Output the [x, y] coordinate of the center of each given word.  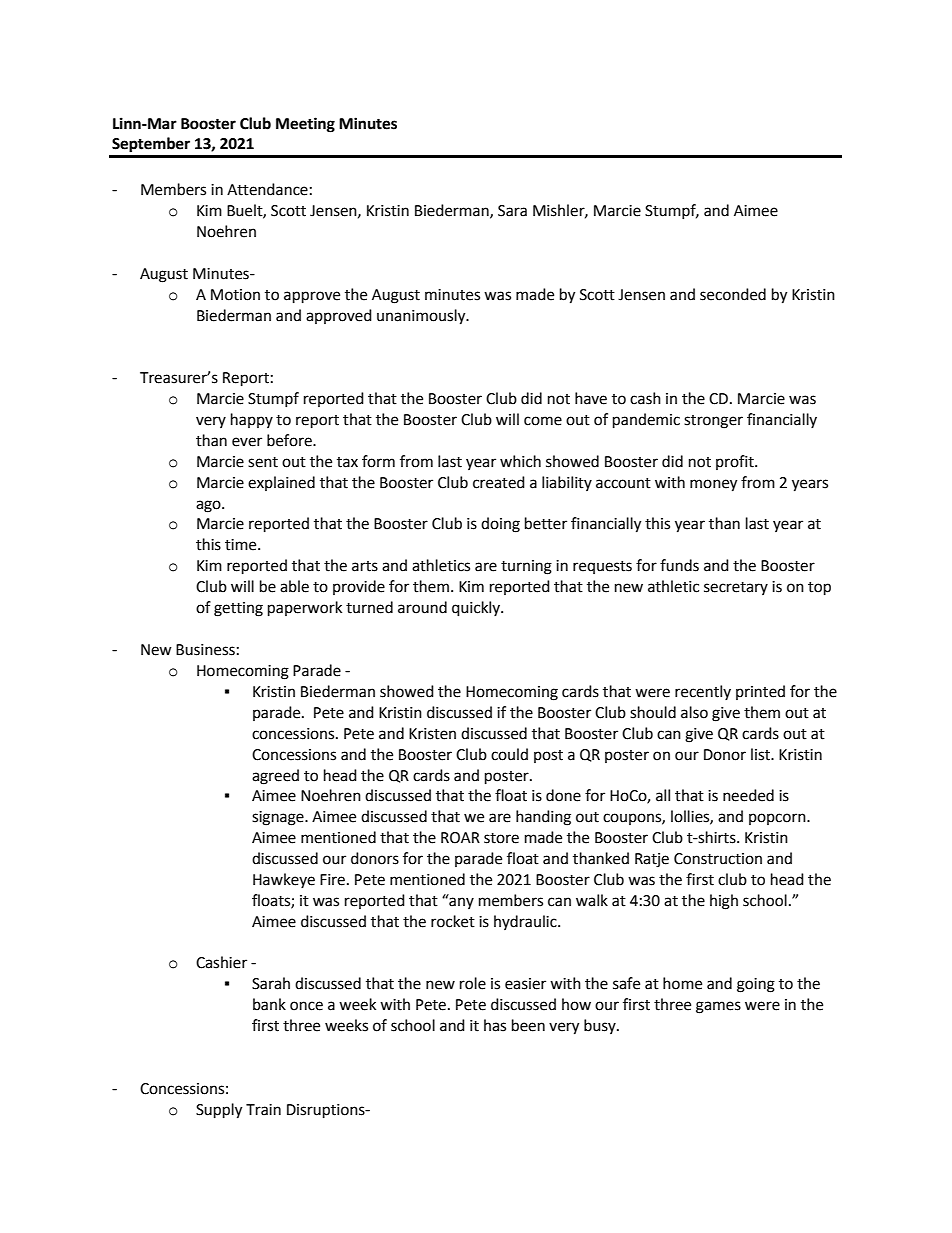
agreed [275, 777]
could [509, 754]
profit [736, 462]
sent [263, 462]
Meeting [305, 125]
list [761, 754]
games [718, 1007]
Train [263, 1110]
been [528, 1025]
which [520, 461]
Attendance [267, 189]
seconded [733, 294]
